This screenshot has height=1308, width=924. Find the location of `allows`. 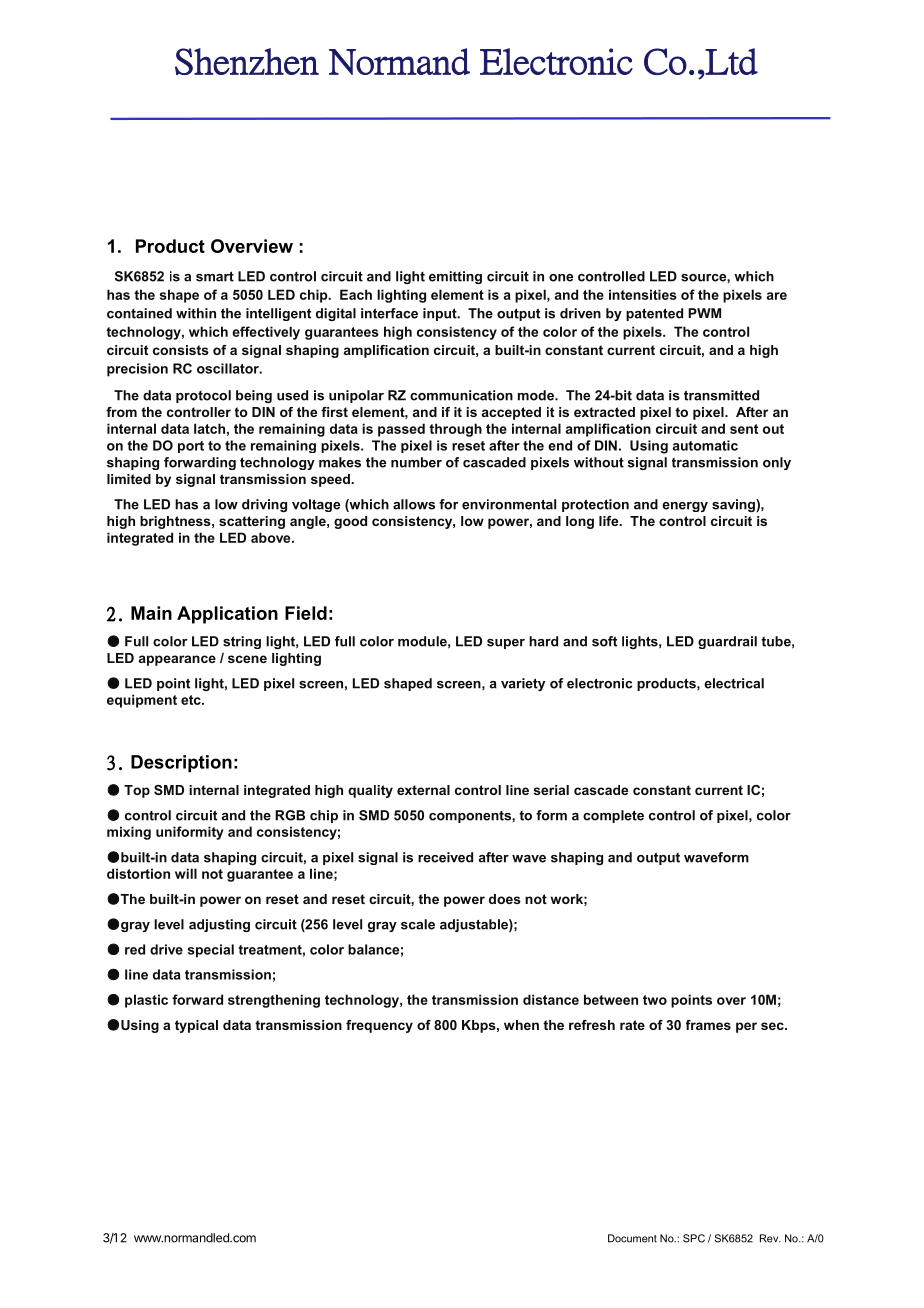

allows is located at coordinates (414, 504).
